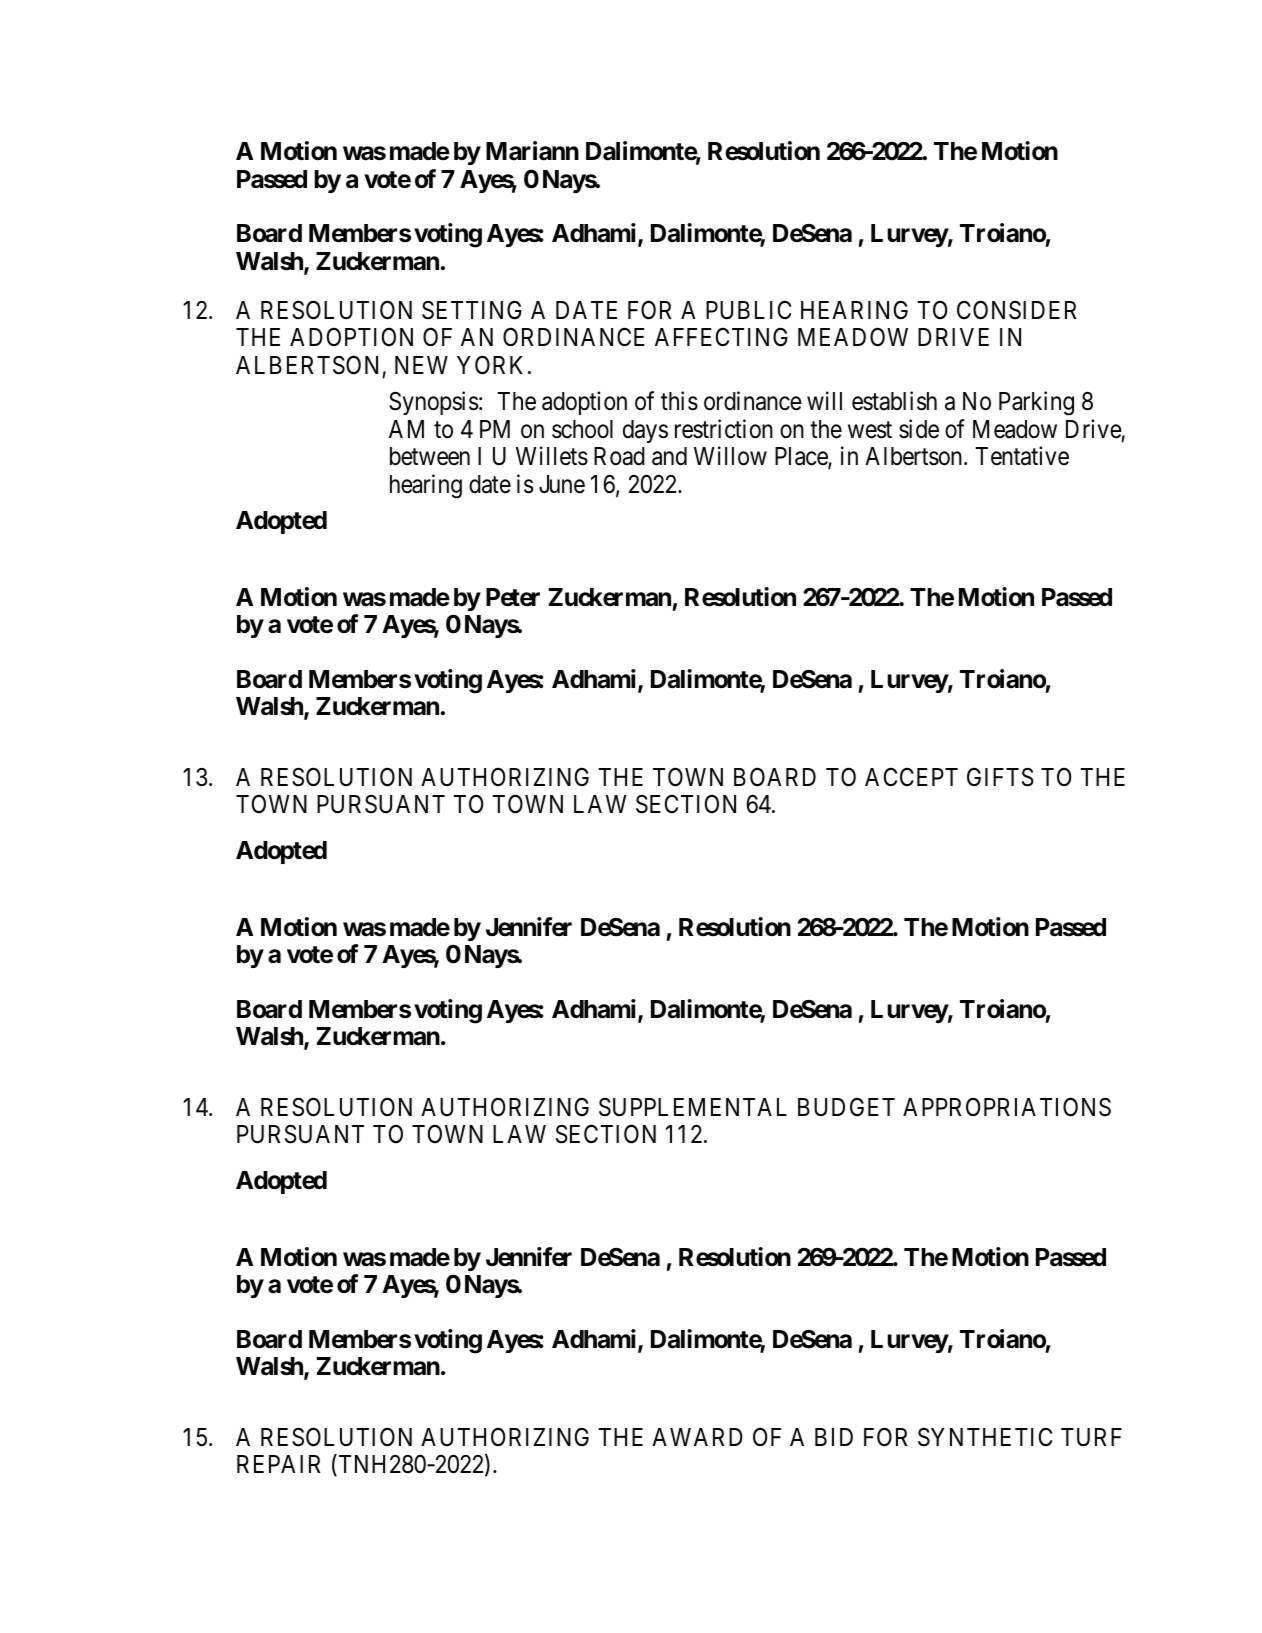 This page has height=1633, width=1262. Describe the element at coordinates (1036, 404) in the page. I see `Parking` at that location.
